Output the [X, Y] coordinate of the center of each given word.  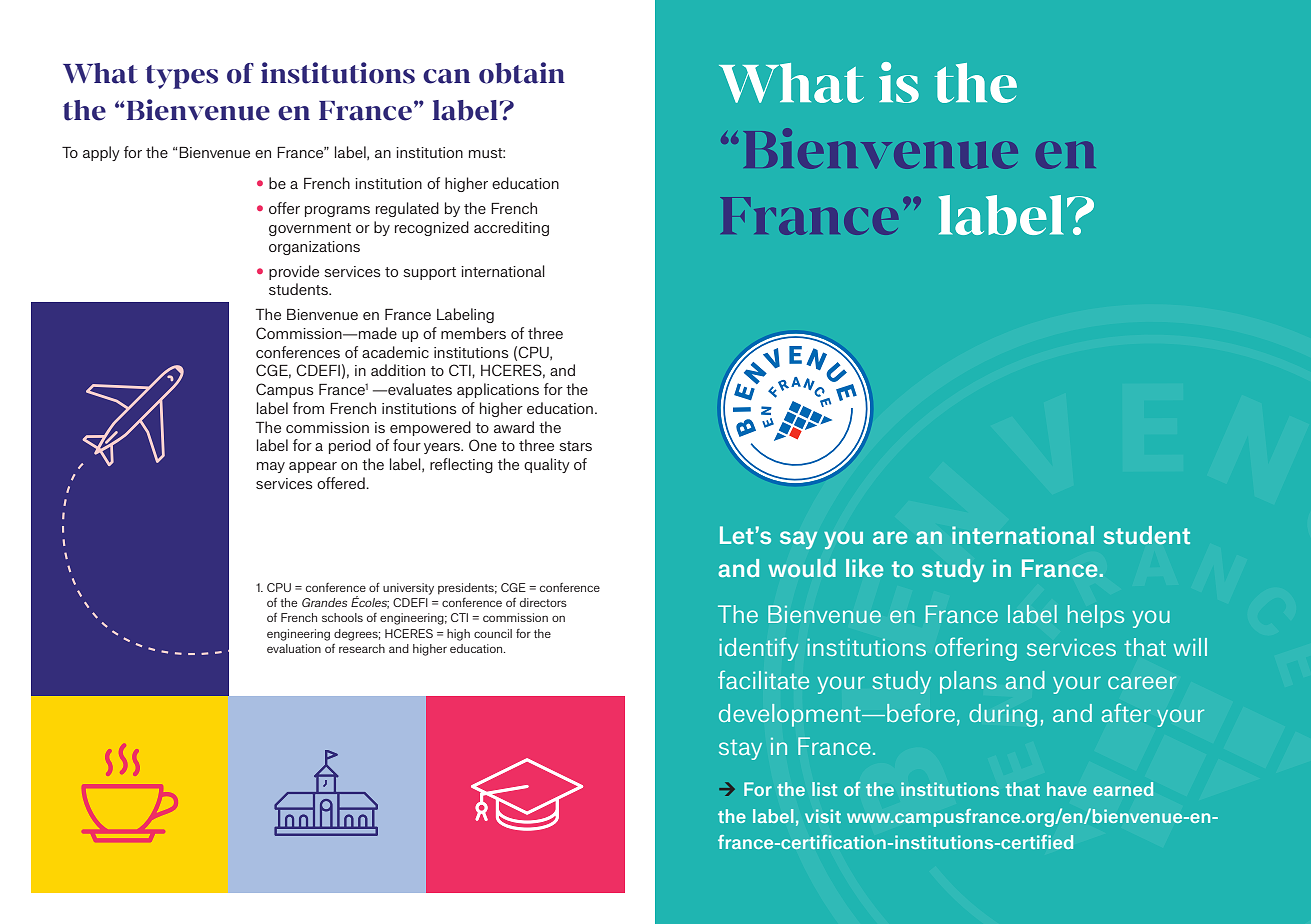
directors [543, 602]
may [271, 467]
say [798, 540]
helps [1096, 616]
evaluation [294, 648]
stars [575, 446]
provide [294, 272]
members [473, 333]
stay [740, 749]
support [429, 273]
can [446, 76]
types [182, 77]
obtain [522, 73]
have [1067, 789]
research [362, 648]
